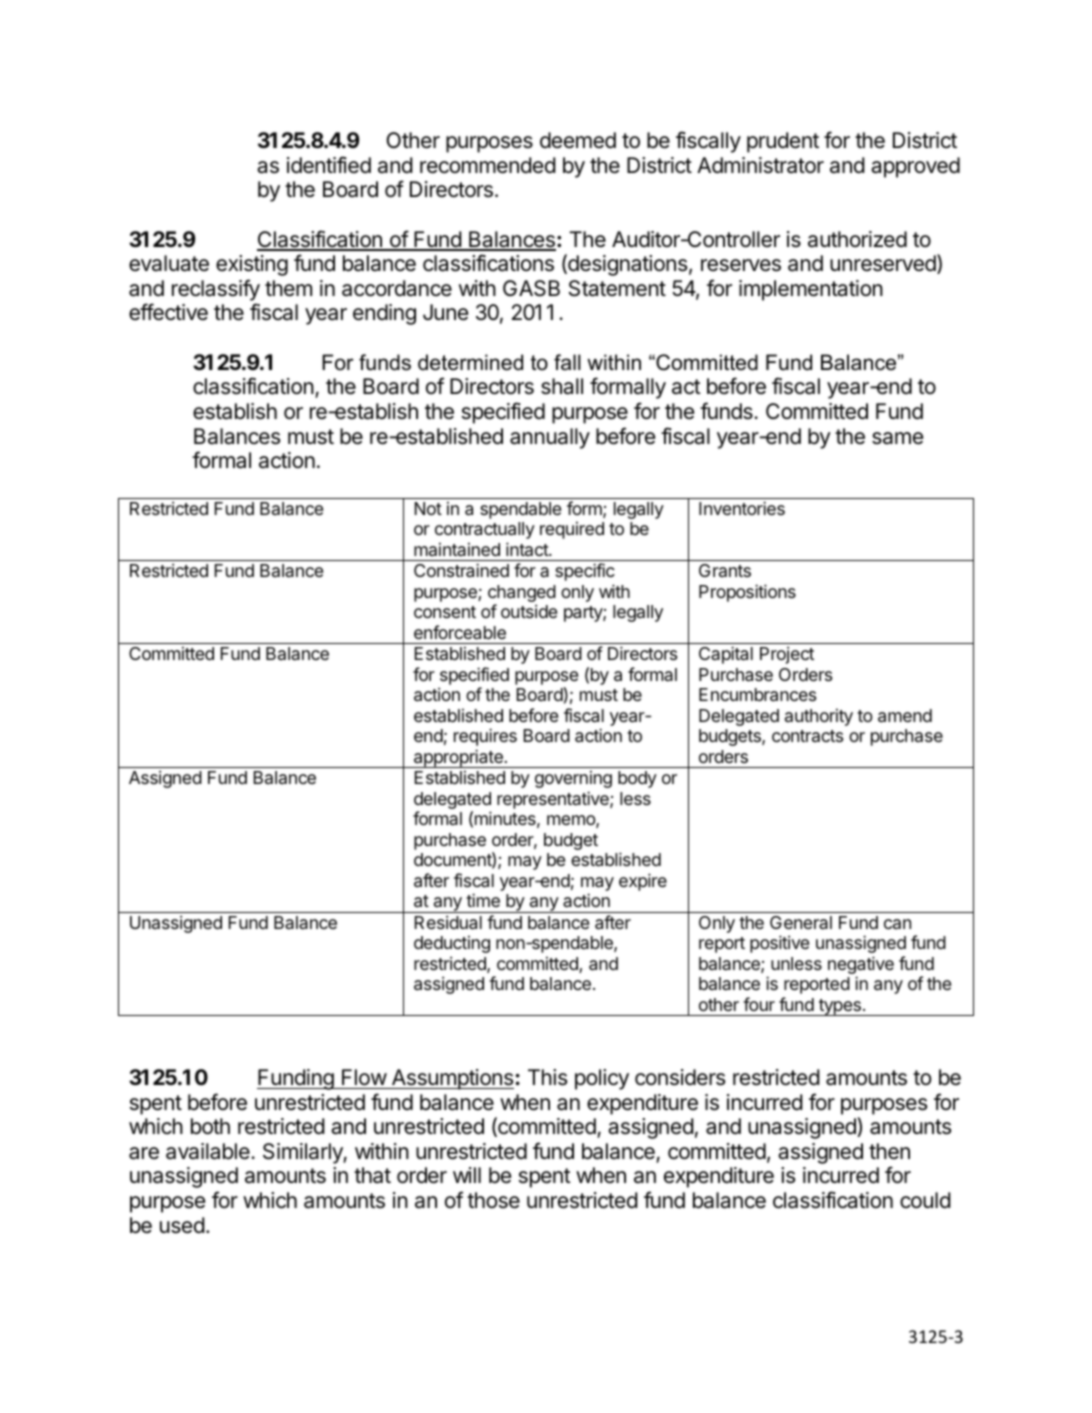 The height and width of the document is (1413, 1092). What do you see at coordinates (747, 593) in the document?
I see `Propositions` at bounding box center [747, 593].
